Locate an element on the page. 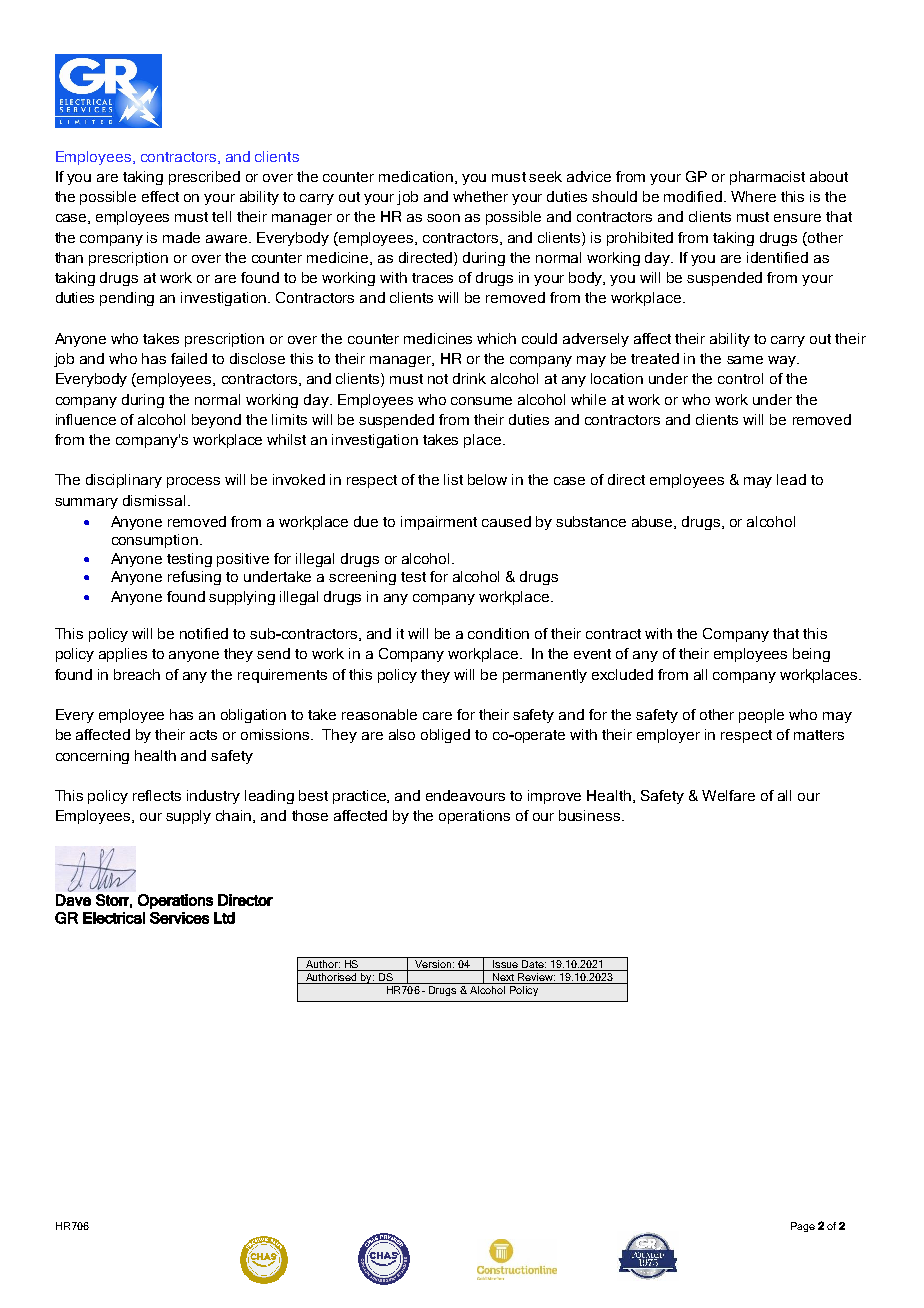  Services is located at coordinates (179, 918).
